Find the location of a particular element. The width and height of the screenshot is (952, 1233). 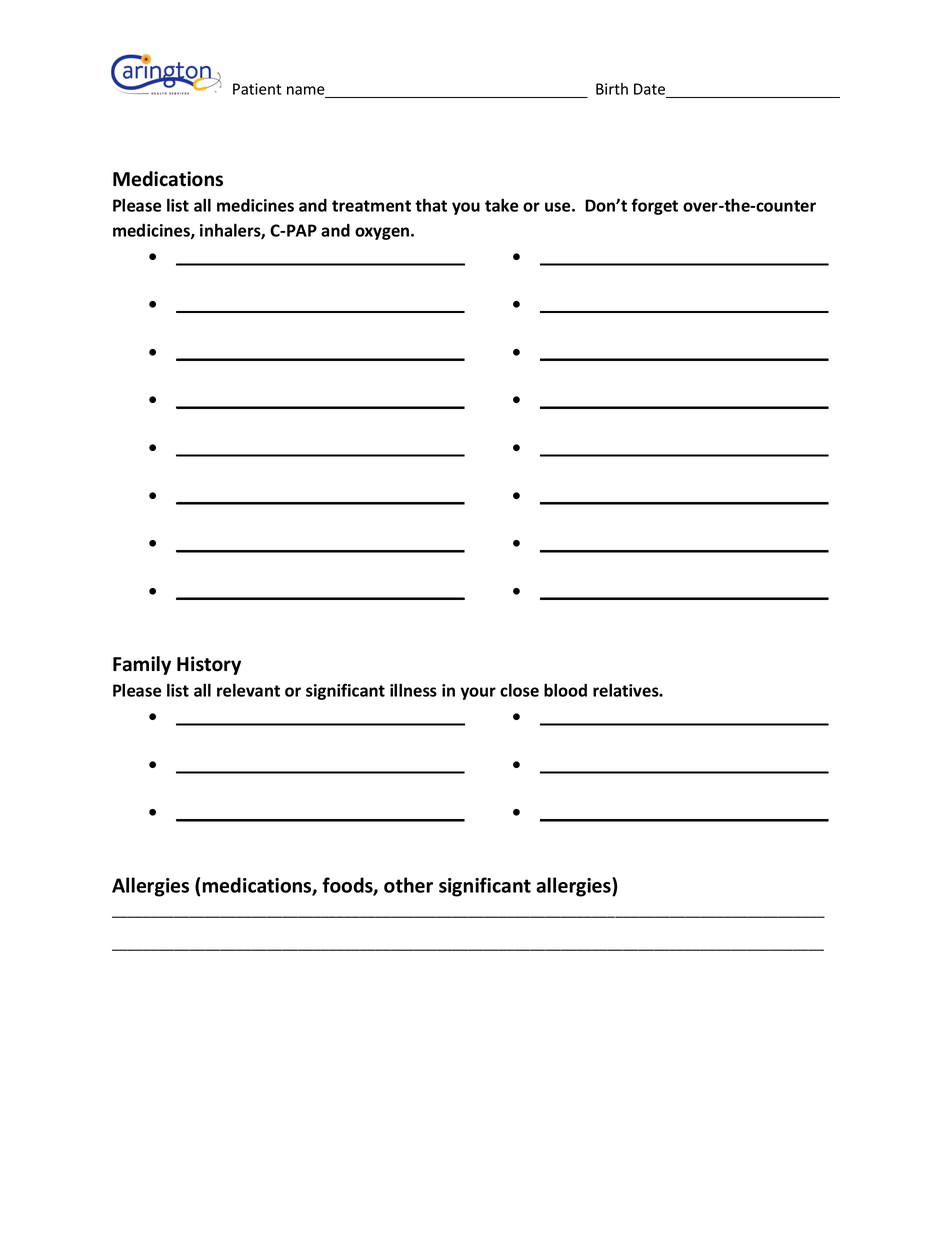

History is located at coordinates (209, 665).
